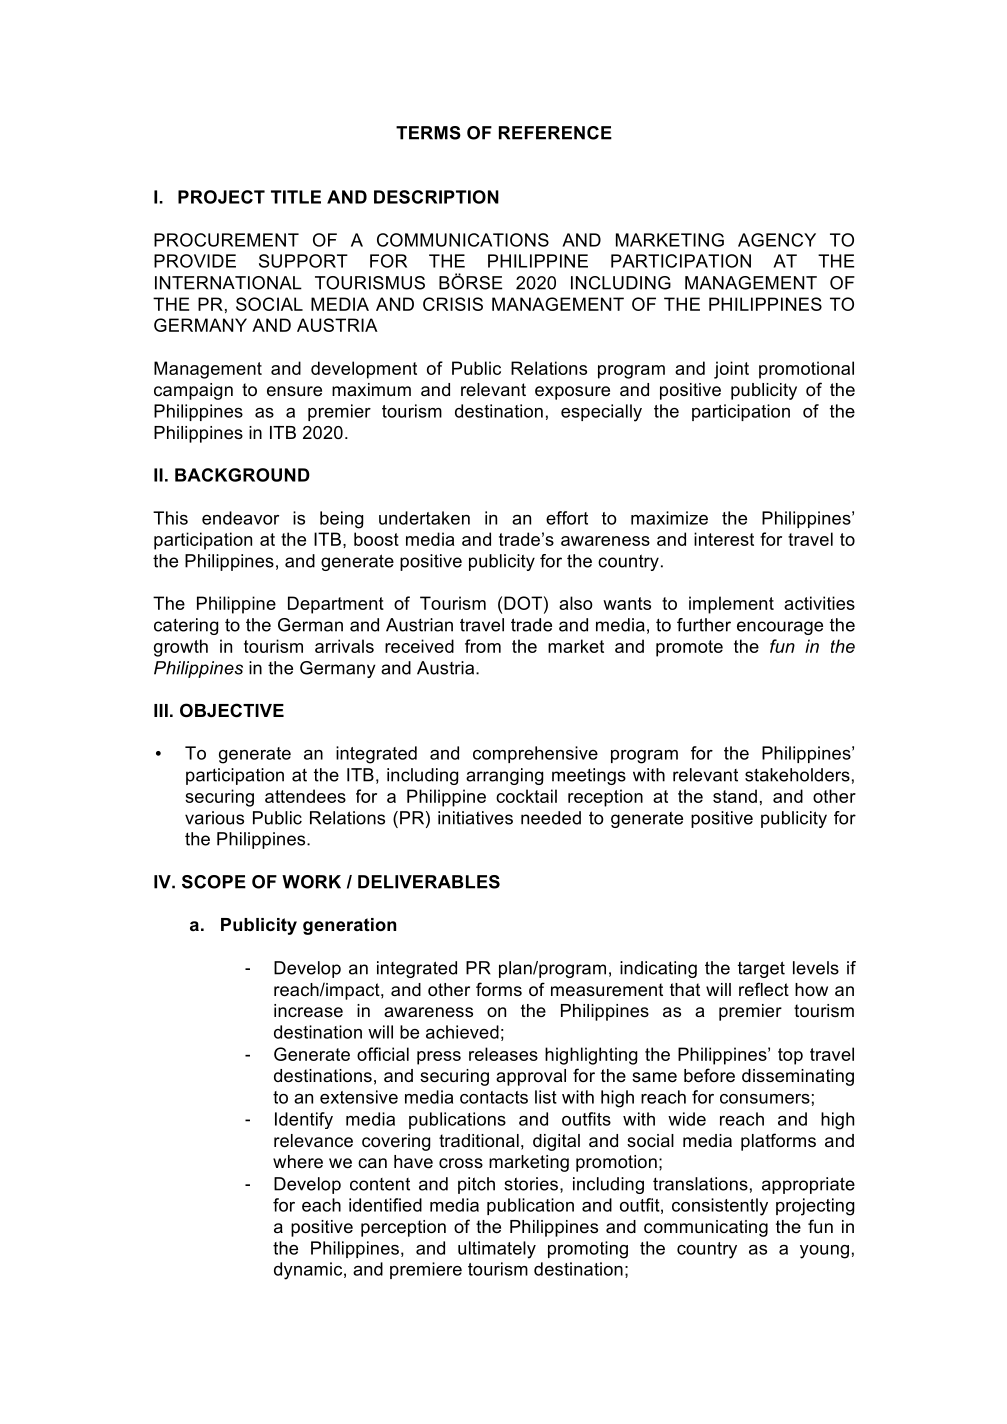 This screenshot has width=1007, height=1424. Describe the element at coordinates (475, 818) in the screenshot. I see `initiatives` at that location.
